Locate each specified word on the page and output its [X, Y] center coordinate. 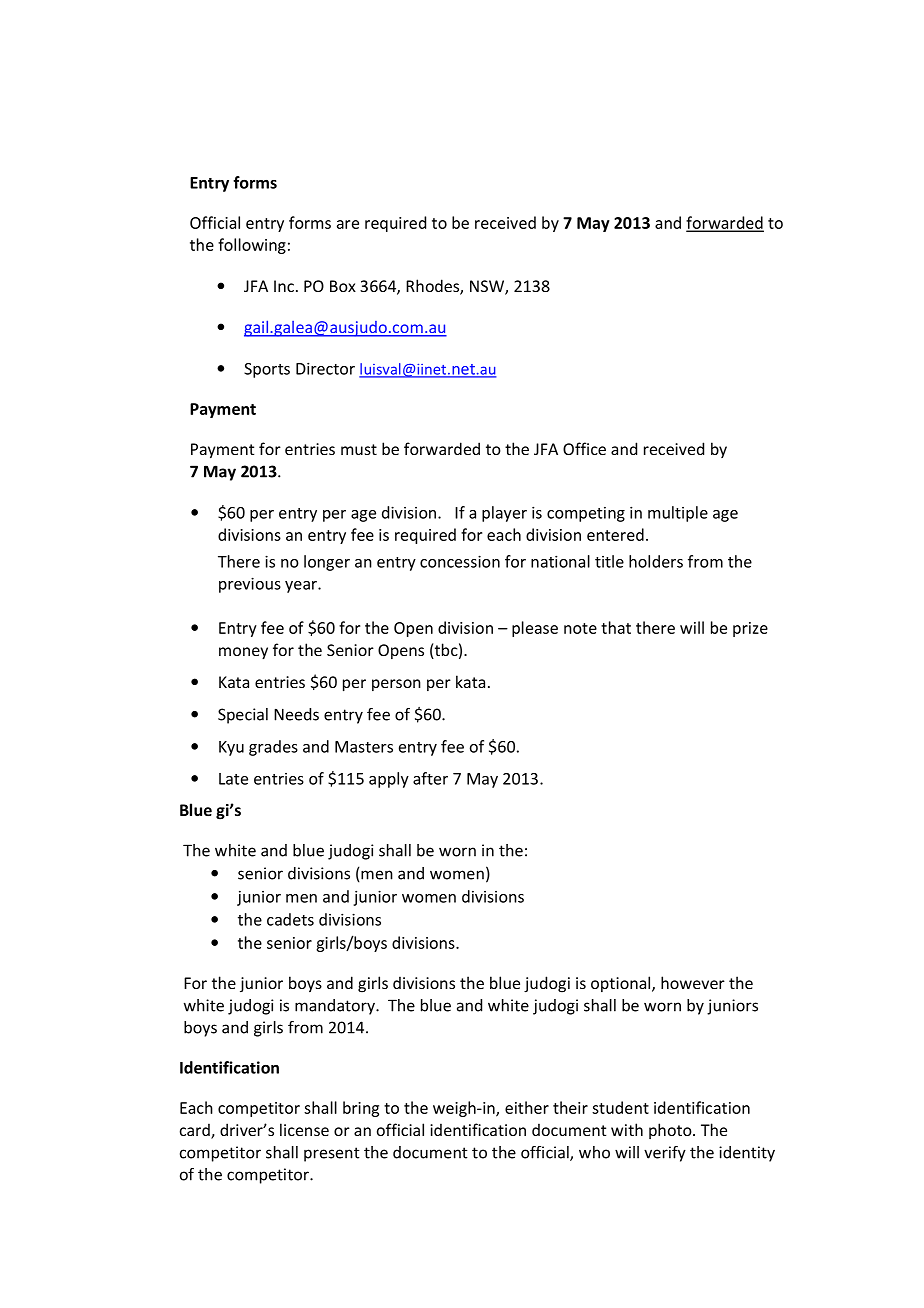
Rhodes [433, 287]
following [252, 246]
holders [656, 561]
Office [584, 448]
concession [460, 561]
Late [233, 779]
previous [250, 585]
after [430, 778]
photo [671, 1131]
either [527, 1107]
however [693, 982]
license [304, 1129]
